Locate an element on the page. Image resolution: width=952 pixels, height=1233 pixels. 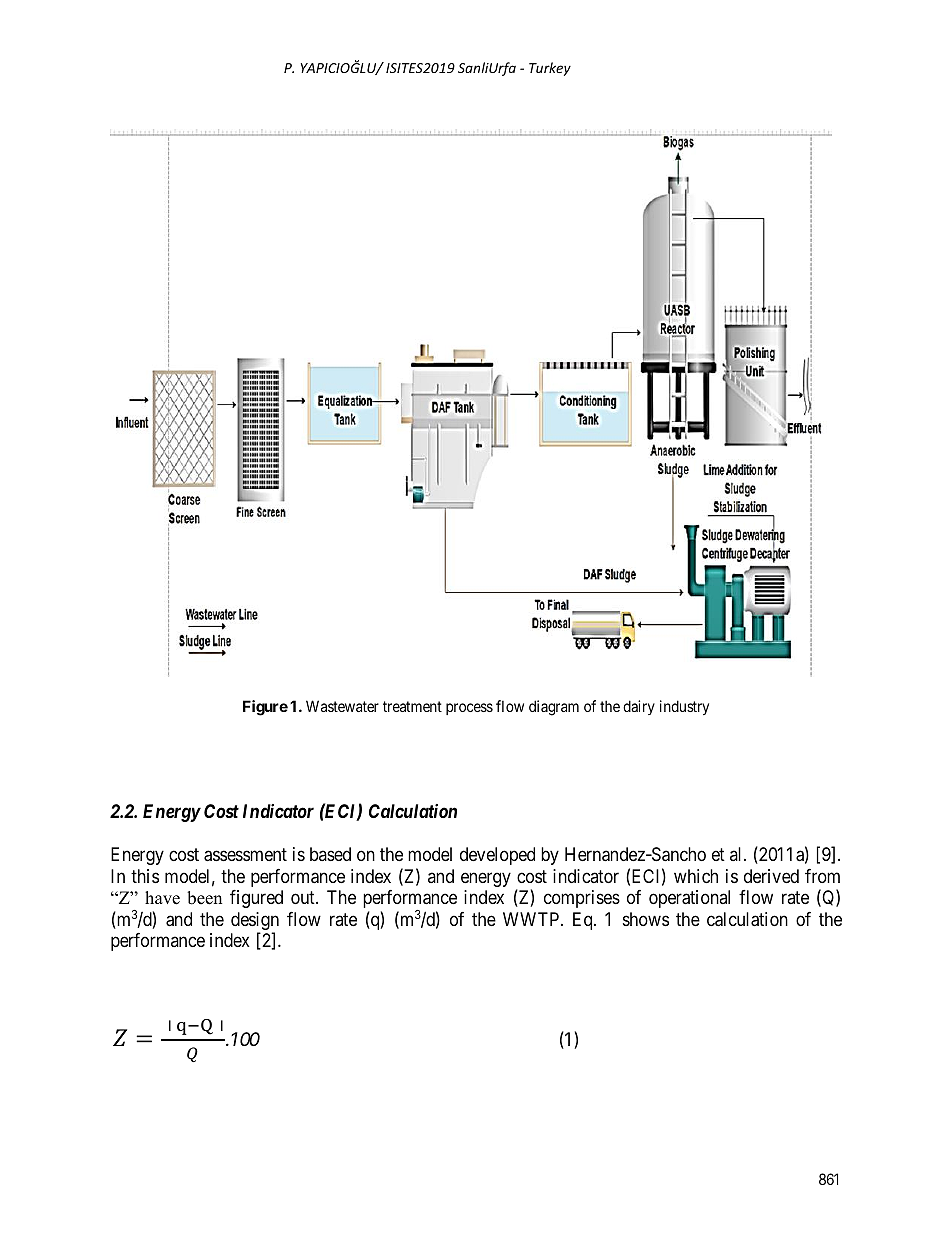
developed is located at coordinates (497, 856).
